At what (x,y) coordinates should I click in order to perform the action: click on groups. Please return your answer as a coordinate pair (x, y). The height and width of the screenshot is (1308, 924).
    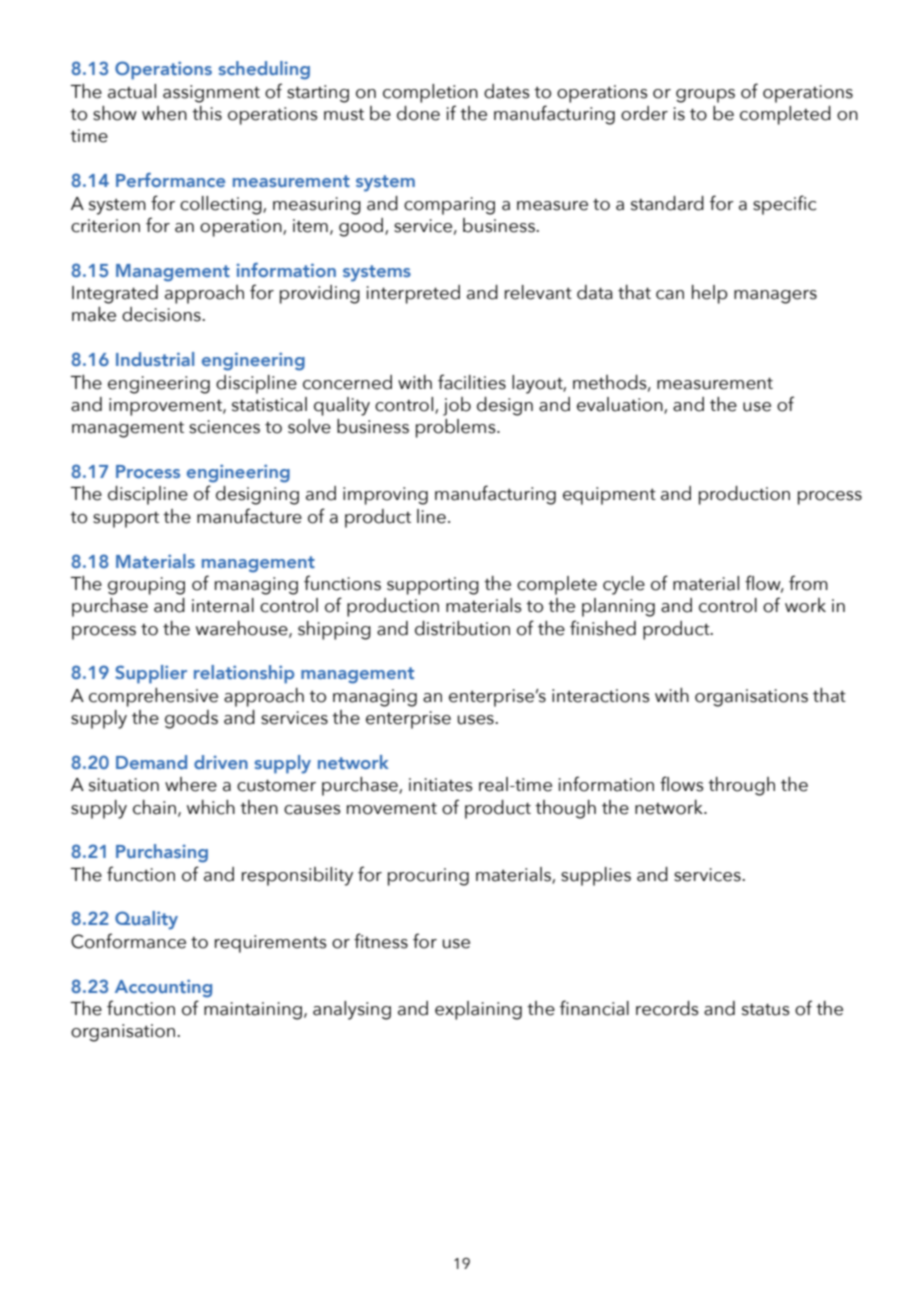
    Looking at the image, I should click on (705, 96).
